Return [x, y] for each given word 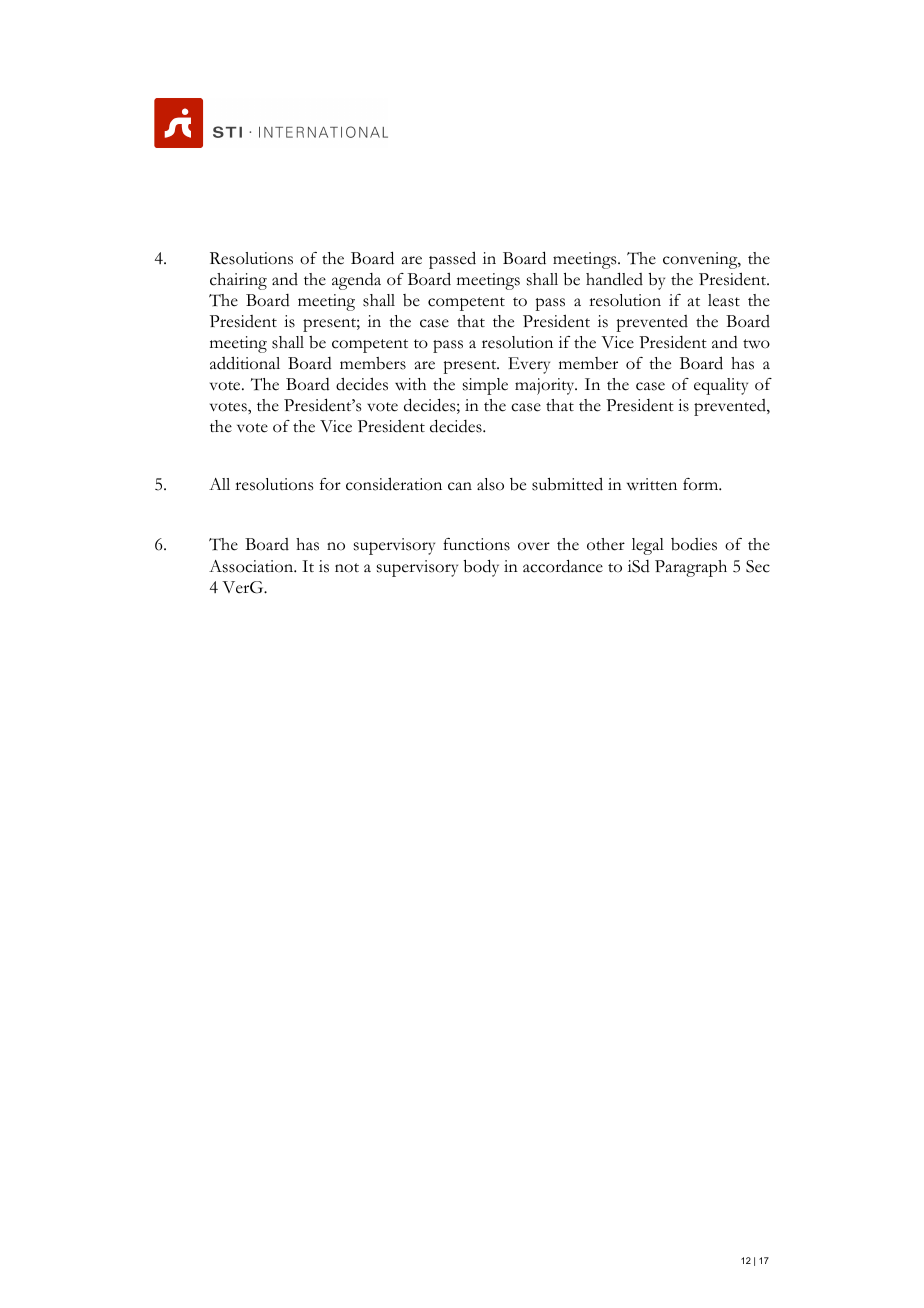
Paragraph [691, 568]
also [490, 484]
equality [721, 386]
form [702, 484]
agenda [356, 281]
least [724, 300]
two [756, 344]
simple [485, 386]
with [410, 384]
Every [529, 365]
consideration [394, 484]
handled [614, 279]
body [481, 568]
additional [245, 363]
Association [252, 566]
